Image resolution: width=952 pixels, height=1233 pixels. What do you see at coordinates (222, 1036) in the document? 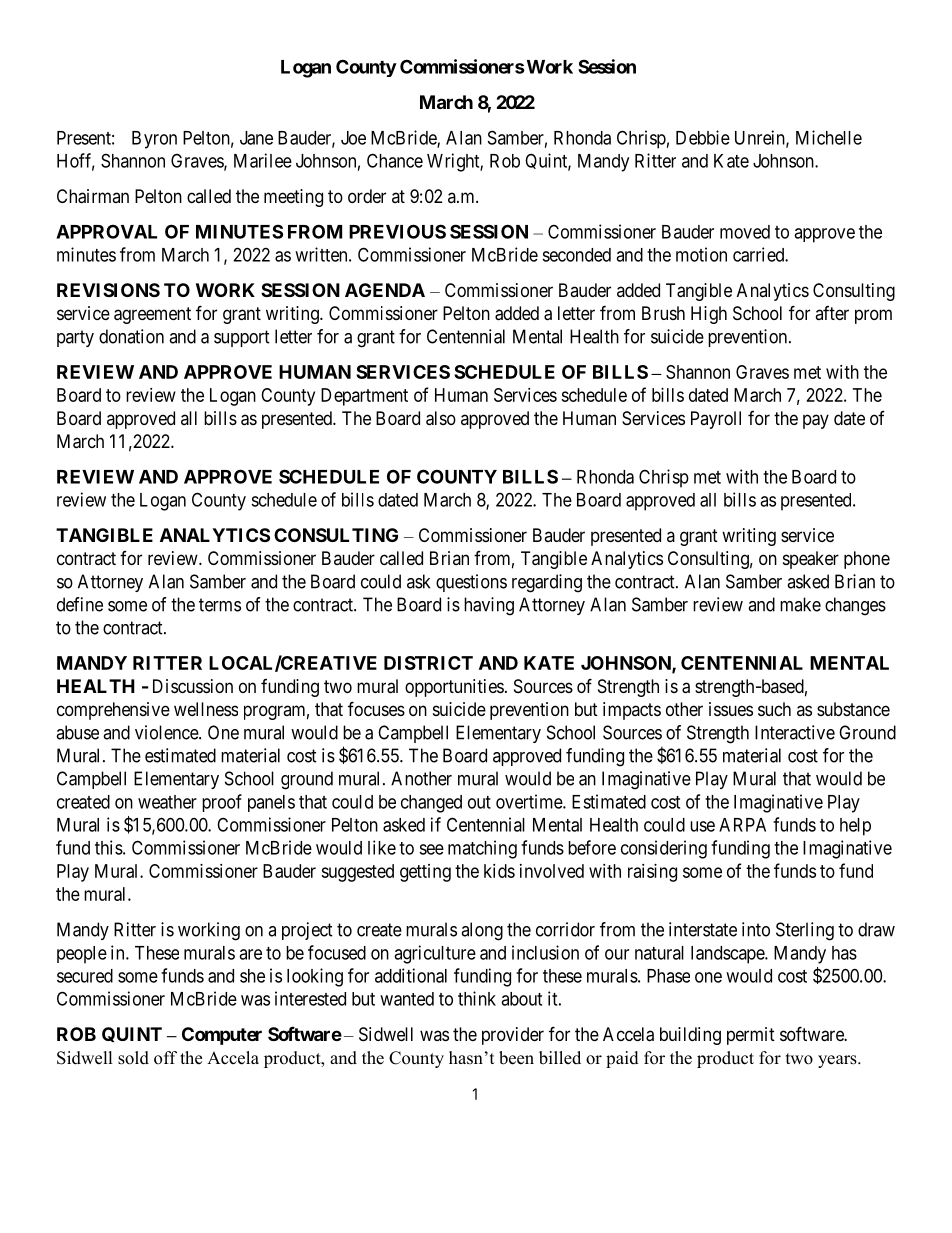
I see `Computer` at bounding box center [222, 1036].
